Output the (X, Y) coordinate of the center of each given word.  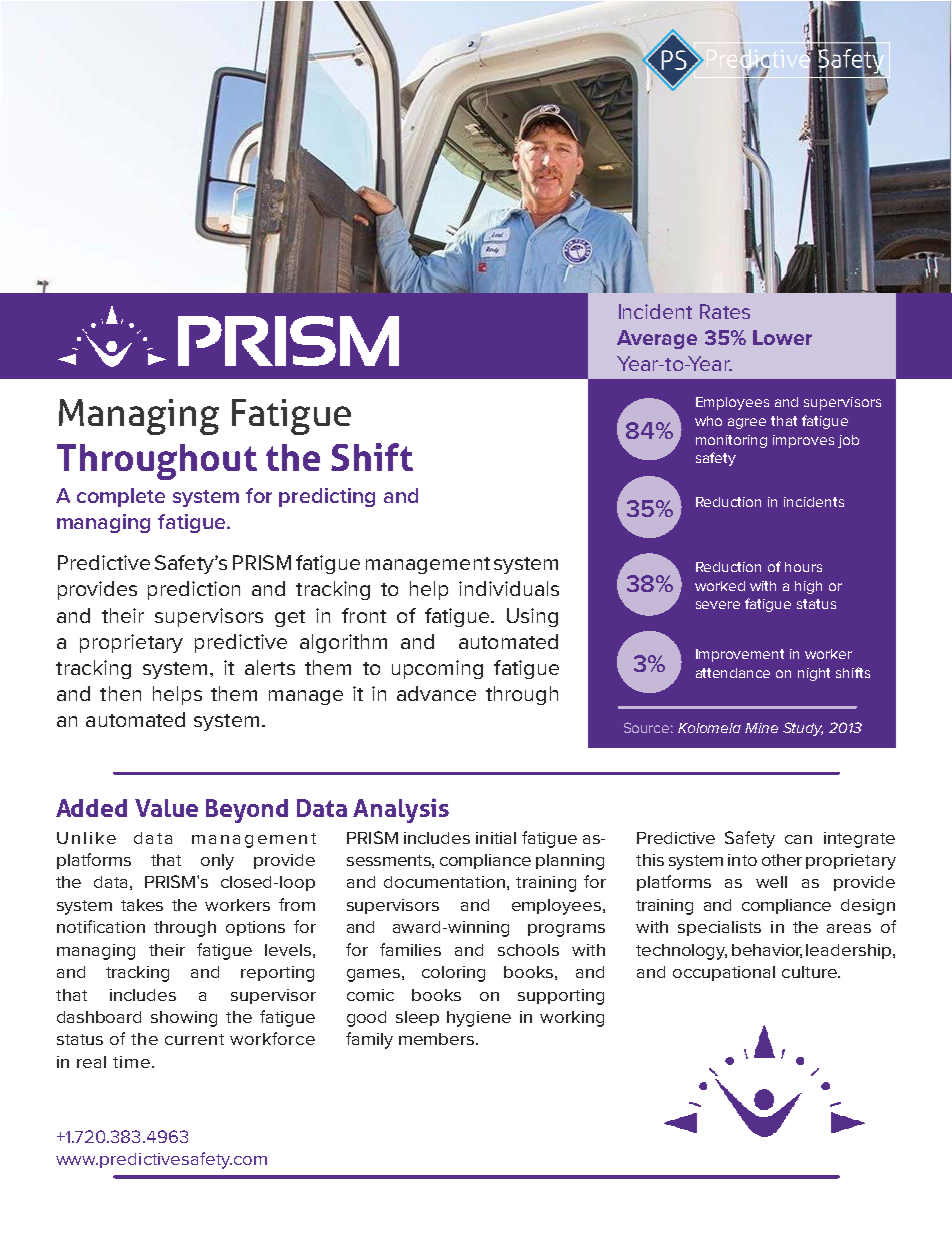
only (217, 862)
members (438, 1039)
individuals (509, 588)
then (120, 693)
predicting (327, 497)
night (814, 674)
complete (121, 497)
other (782, 860)
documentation (444, 882)
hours (803, 567)
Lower (782, 337)
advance (436, 693)
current (194, 1039)
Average (657, 339)
